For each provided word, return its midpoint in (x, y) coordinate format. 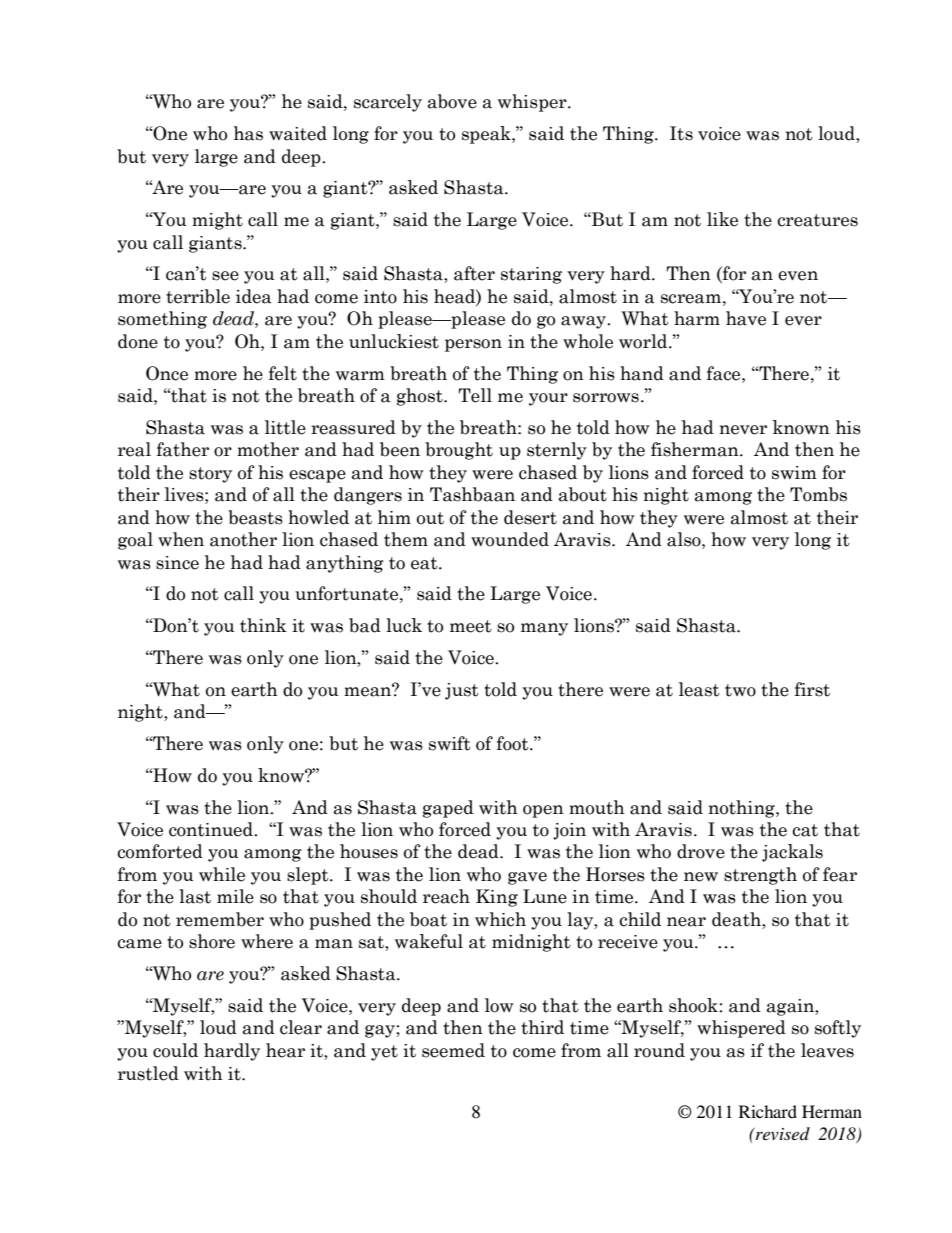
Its (681, 133)
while (222, 874)
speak (487, 135)
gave (527, 878)
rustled (148, 1073)
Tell (475, 395)
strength (760, 876)
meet (471, 626)
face (725, 373)
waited (298, 133)
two (740, 690)
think (263, 625)
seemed (453, 1050)
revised (782, 1133)
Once (167, 373)
